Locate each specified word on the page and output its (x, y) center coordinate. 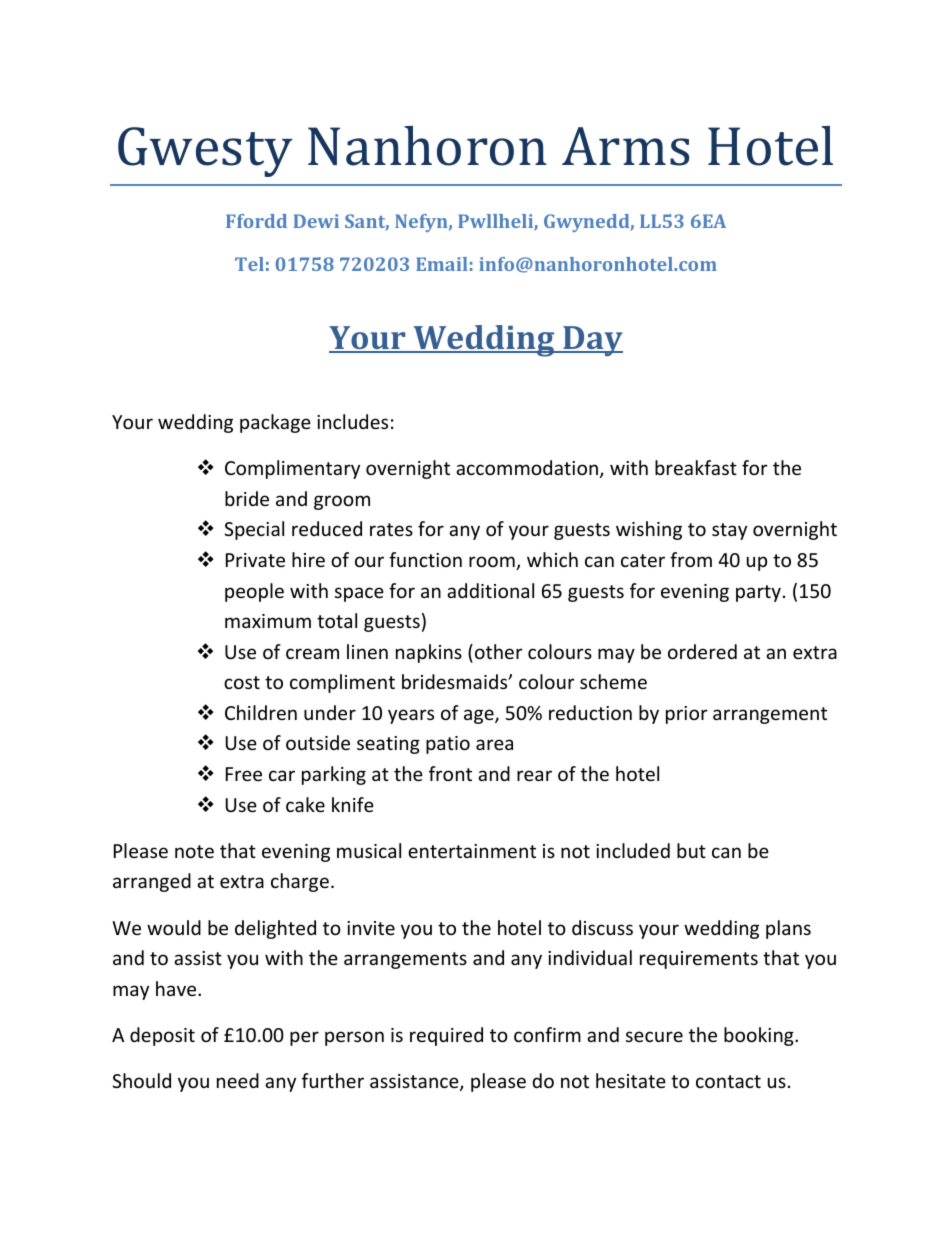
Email (442, 264)
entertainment (472, 851)
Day (592, 341)
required (446, 1036)
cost (242, 682)
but (691, 850)
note (194, 851)
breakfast (696, 467)
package (275, 423)
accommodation (527, 467)
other (499, 651)
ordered (702, 651)
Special (254, 530)
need (238, 1080)
